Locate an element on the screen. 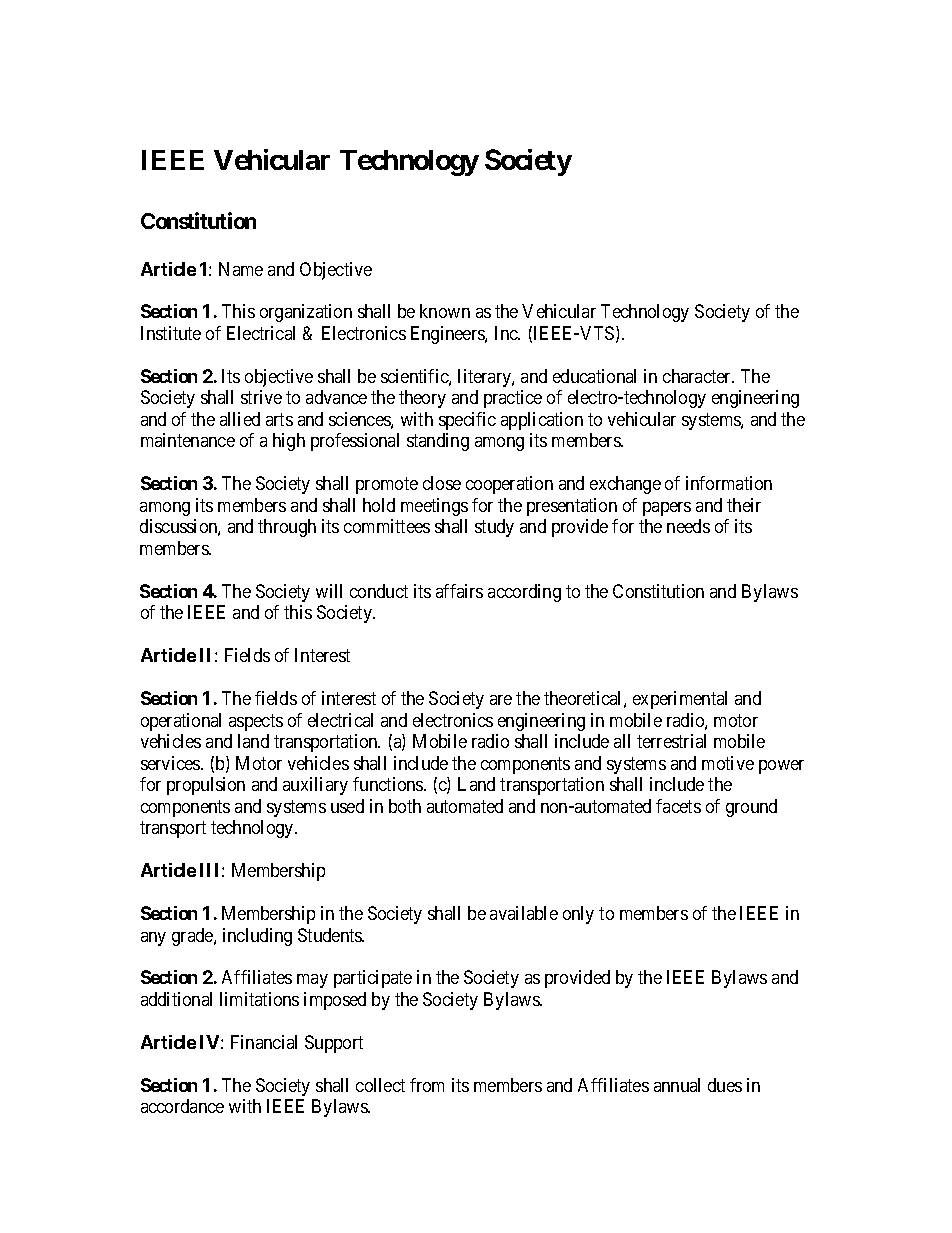 This screenshot has width=952, height=1233. needs is located at coordinates (688, 526).
